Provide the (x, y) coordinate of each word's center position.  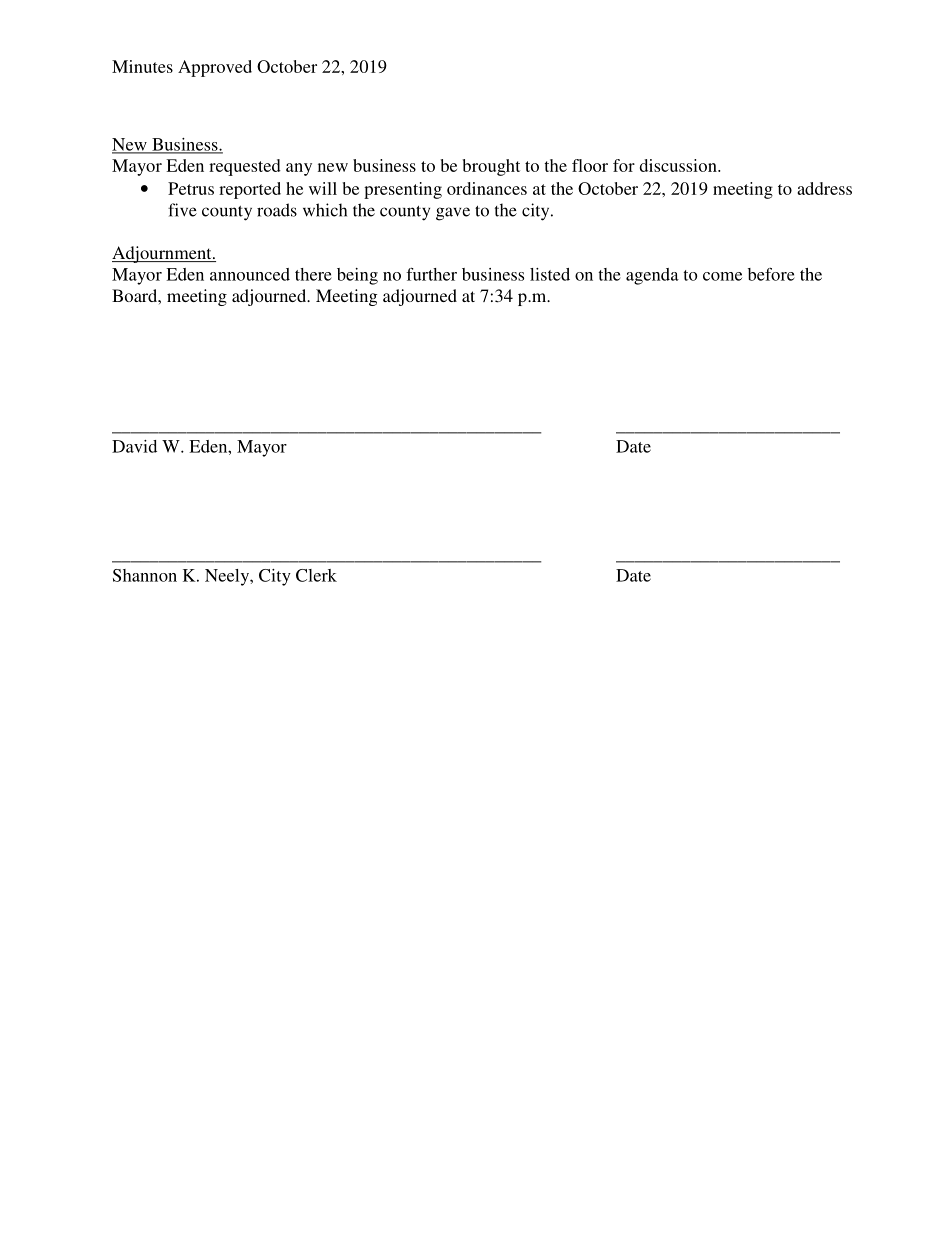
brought (491, 167)
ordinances (487, 188)
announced (250, 274)
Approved (215, 68)
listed (550, 274)
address (824, 188)
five (182, 210)
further (431, 274)
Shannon (145, 575)
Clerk (316, 575)
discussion (679, 165)
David (134, 446)
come (722, 276)
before (771, 274)
